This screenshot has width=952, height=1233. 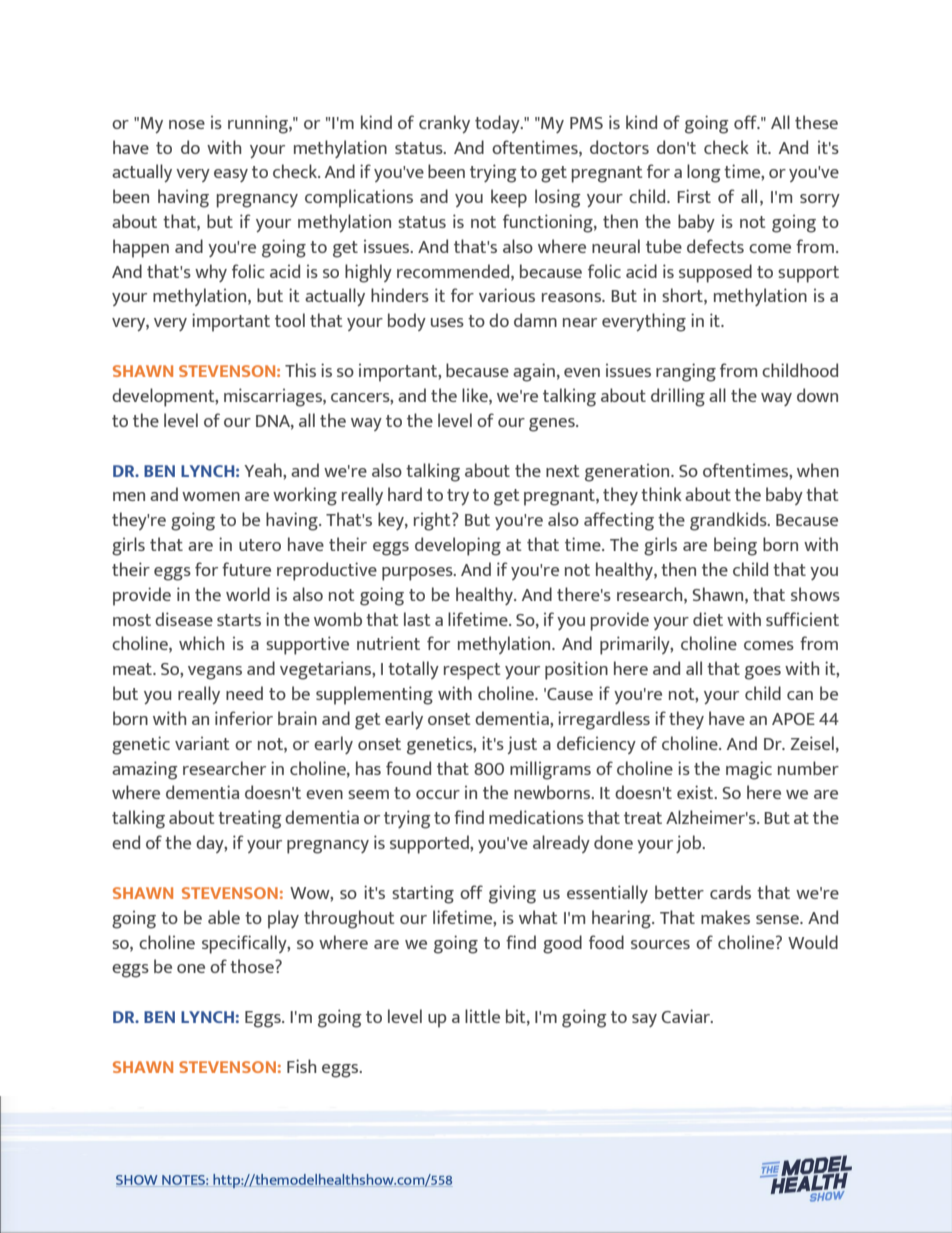 I want to click on little, so click(x=482, y=1016).
